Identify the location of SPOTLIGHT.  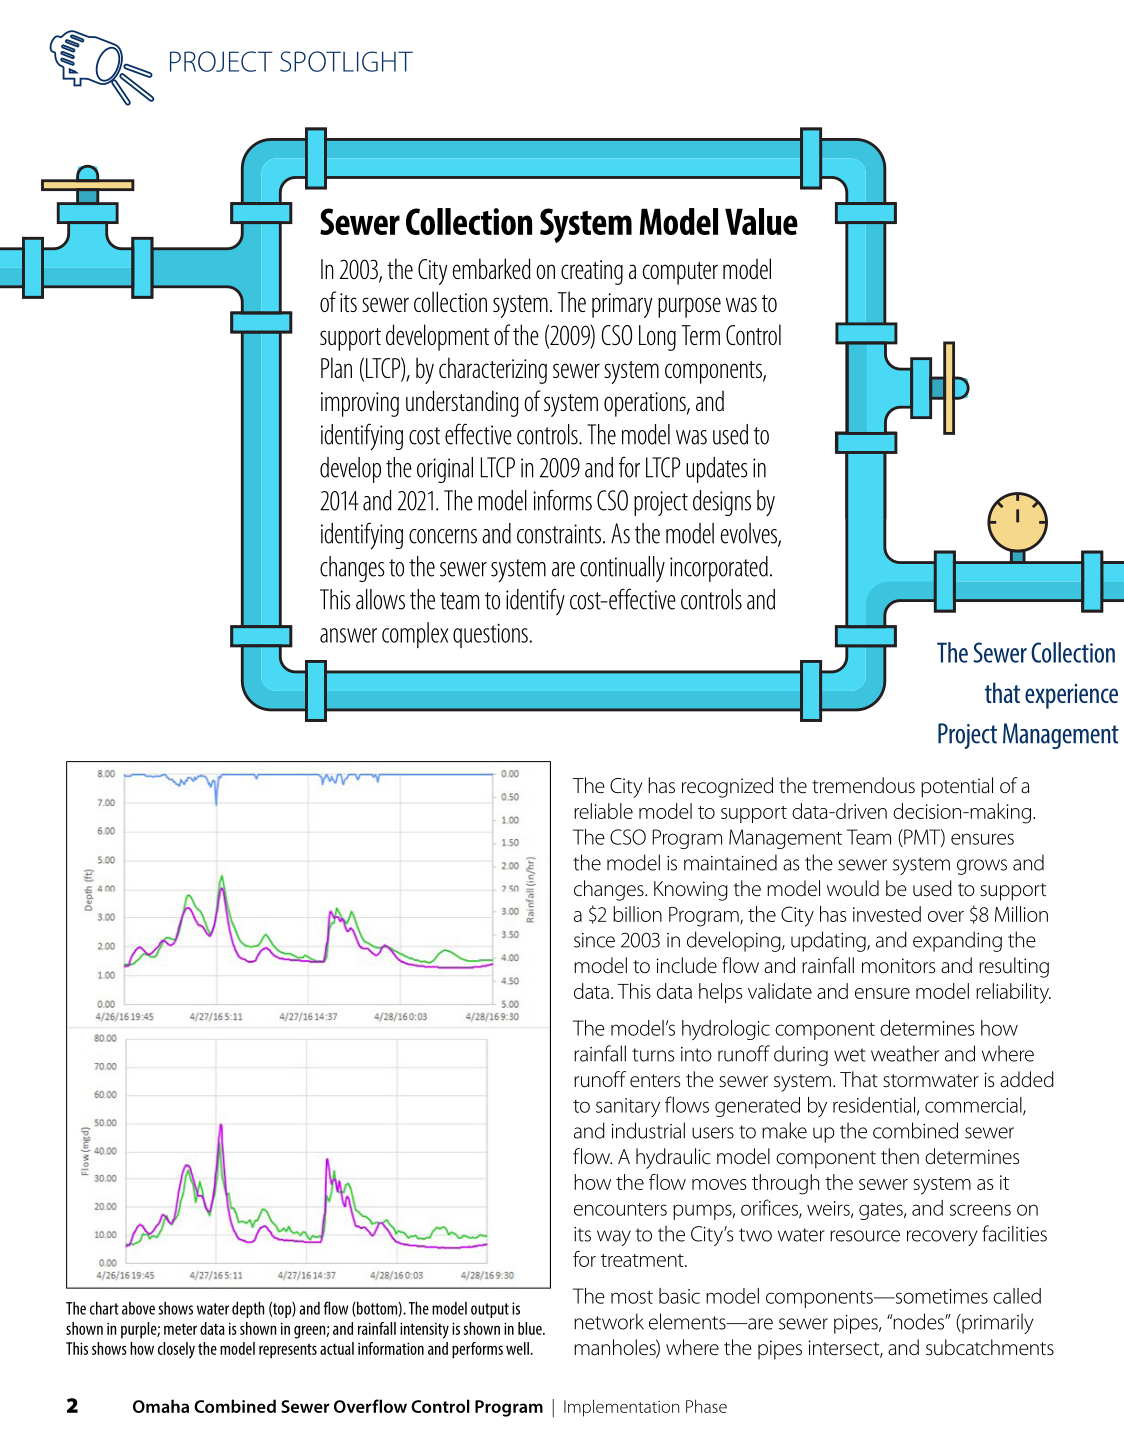
(346, 61).
